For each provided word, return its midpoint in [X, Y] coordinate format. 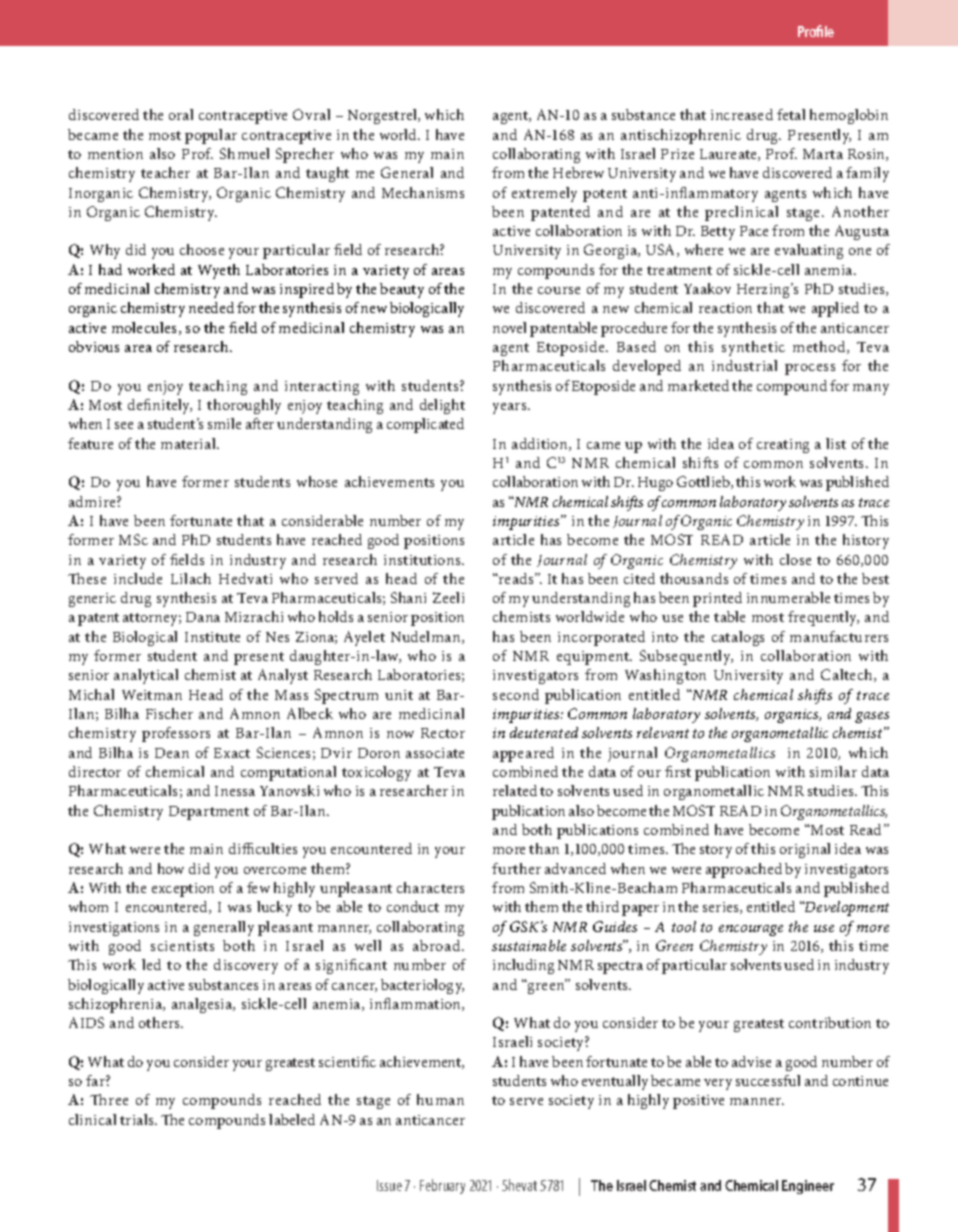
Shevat [519, 1185]
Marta [823, 154]
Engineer [808, 1187]
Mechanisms [423, 192]
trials [138, 1119]
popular [211, 136]
